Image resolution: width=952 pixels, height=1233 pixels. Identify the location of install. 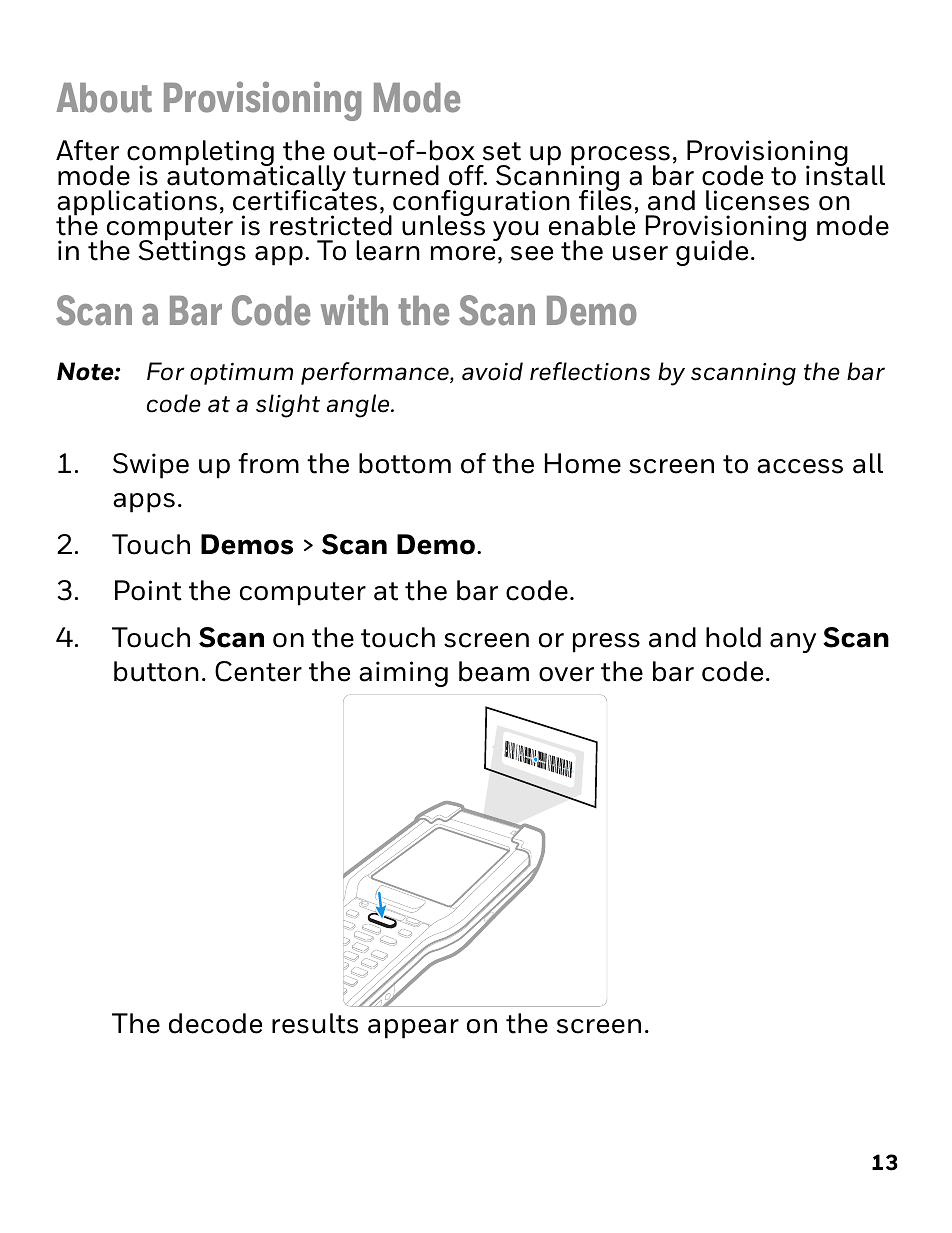
(845, 174).
